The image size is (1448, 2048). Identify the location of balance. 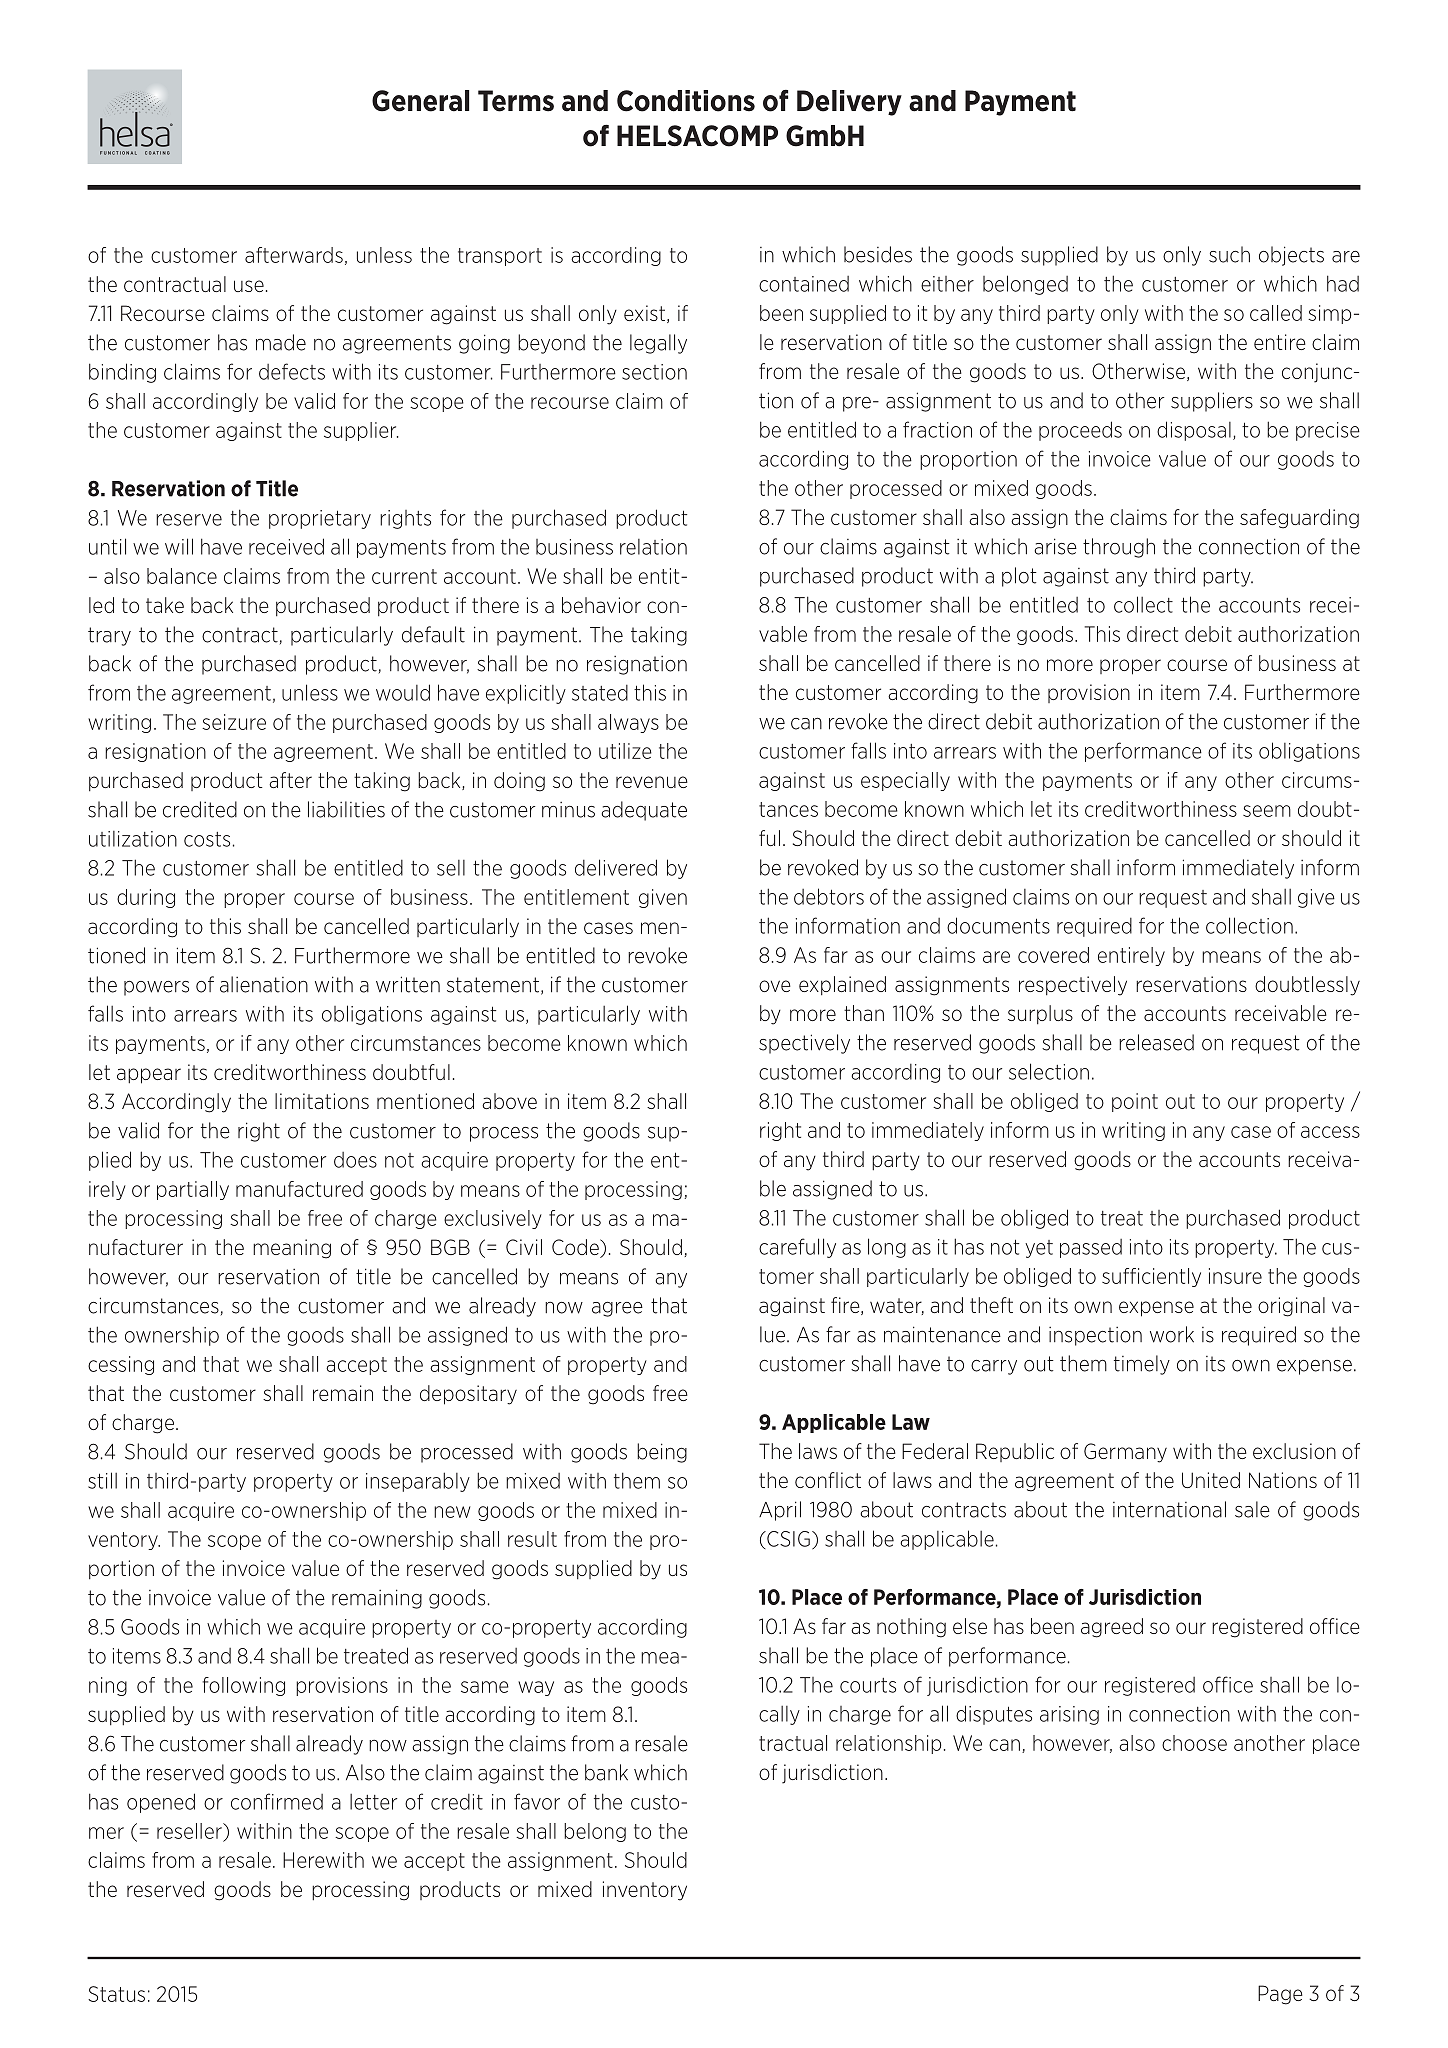
(182, 576).
